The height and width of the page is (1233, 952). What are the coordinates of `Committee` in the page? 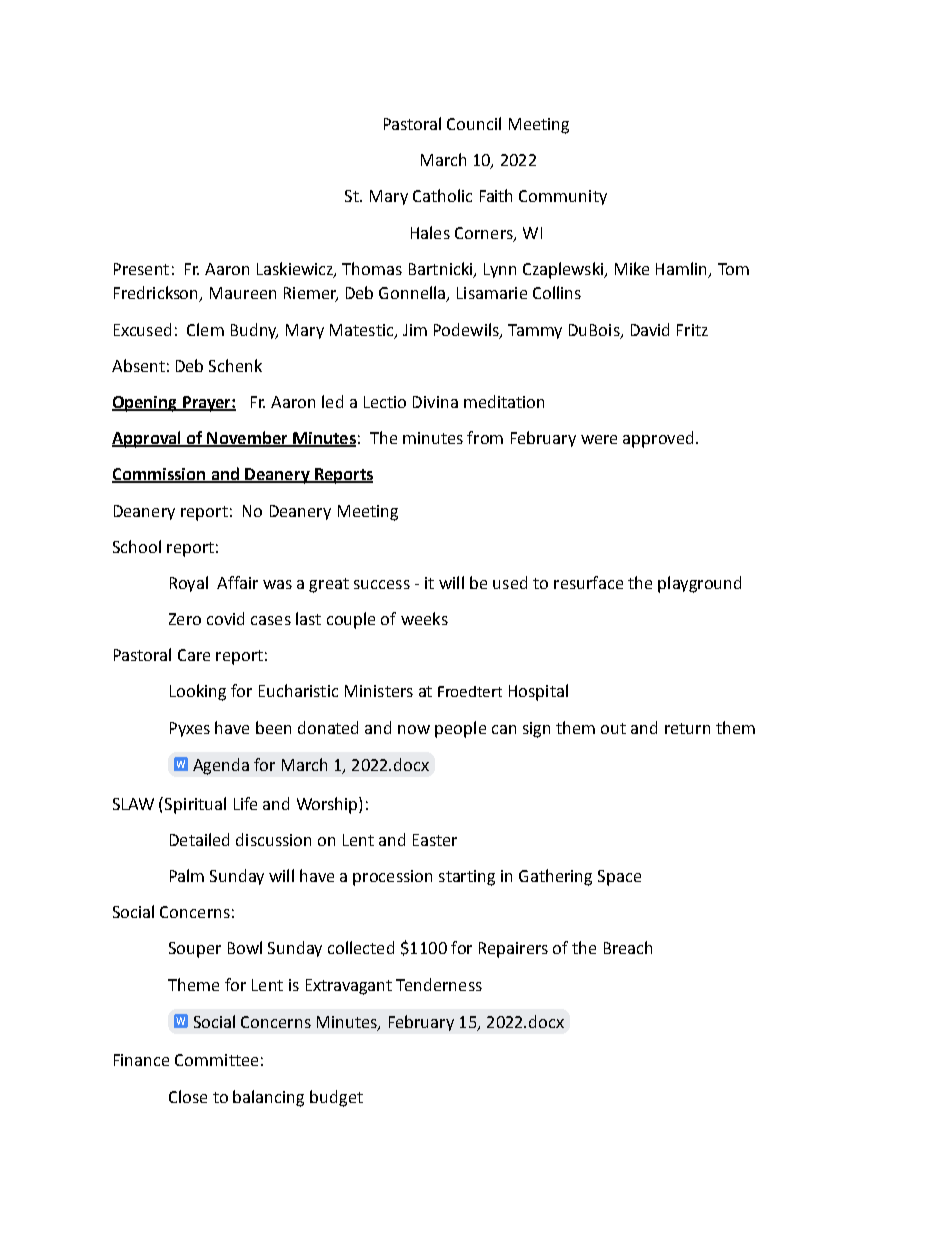 It's located at (216, 1060).
